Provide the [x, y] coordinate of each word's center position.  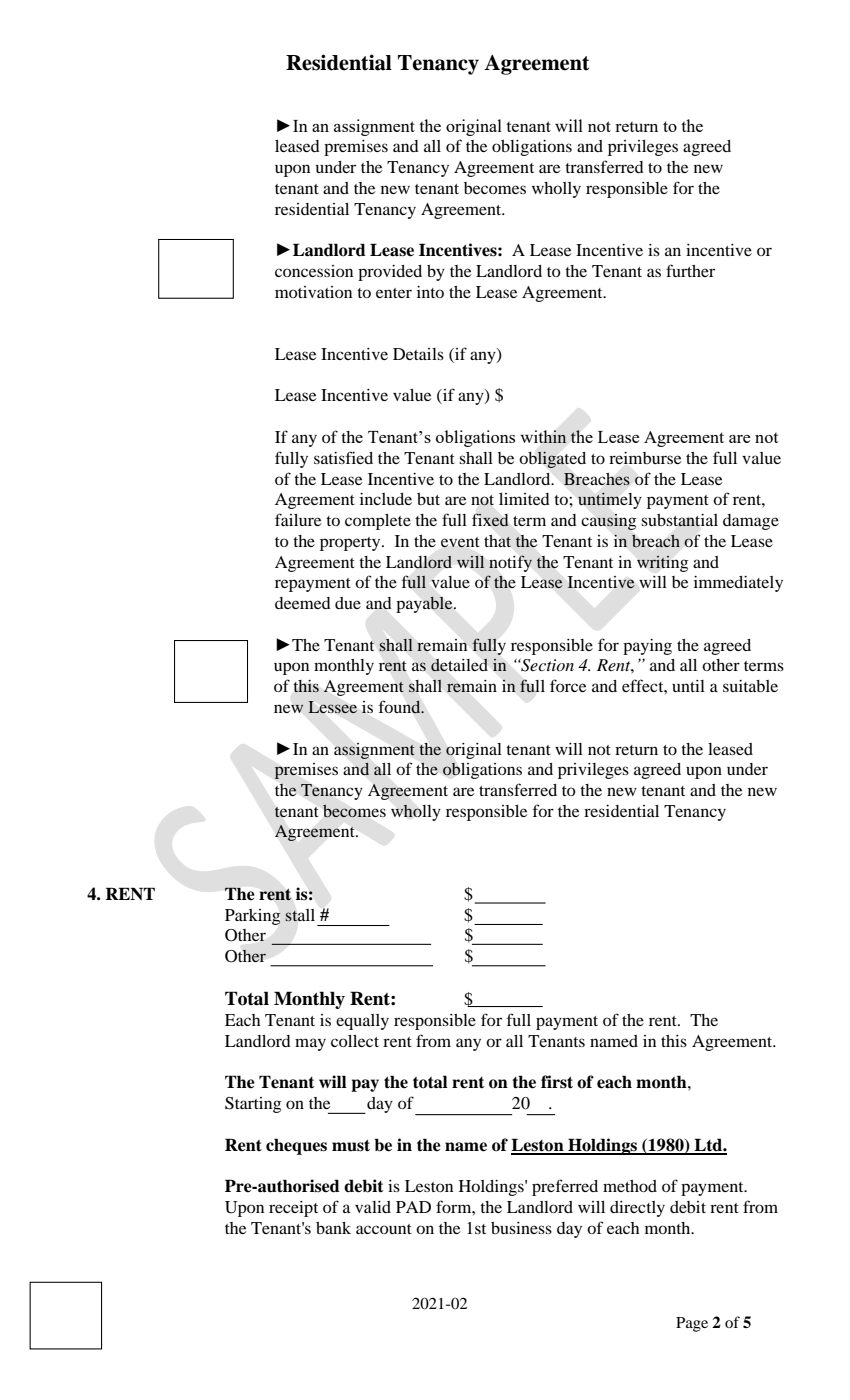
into [430, 292]
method [630, 1186]
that [497, 541]
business [521, 1228]
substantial [679, 520]
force [568, 685]
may [310, 1044]
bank [333, 1228]
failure [298, 519]
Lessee [333, 707]
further [690, 270]
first [557, 1082]
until [688, 686]
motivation [313, 292]
